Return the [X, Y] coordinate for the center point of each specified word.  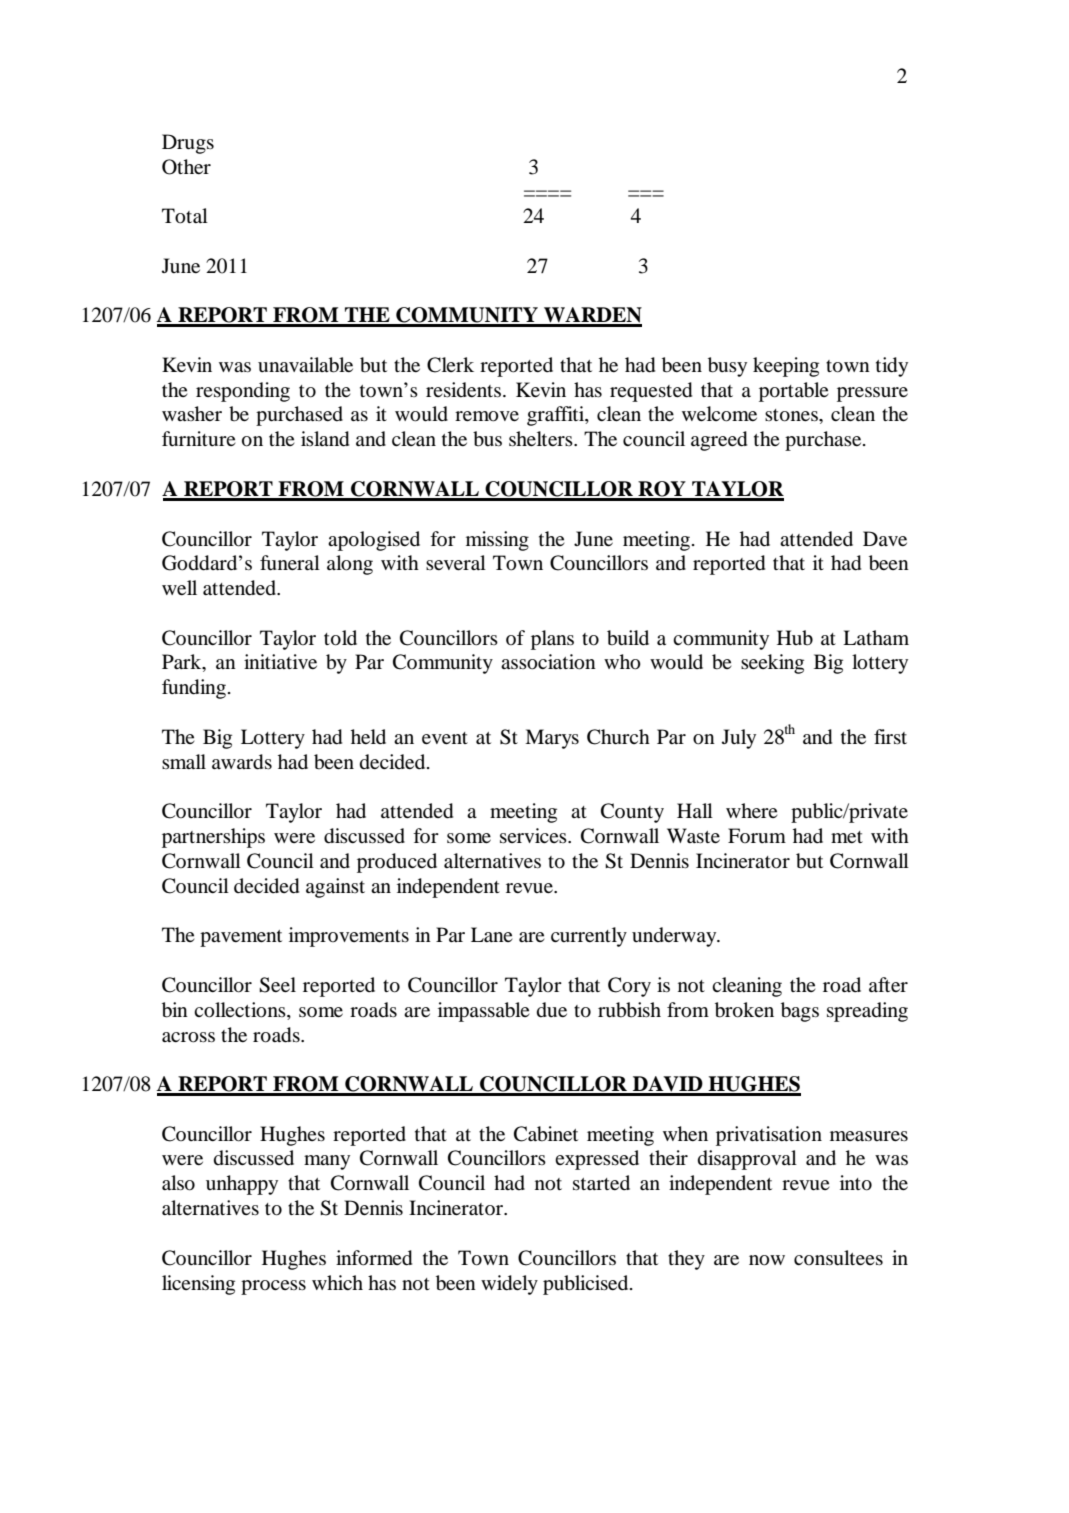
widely [509, 1285]
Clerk [450, 365]
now [767, 1260]
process [273, 1287]
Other [186, 167]
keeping [786, 367]
